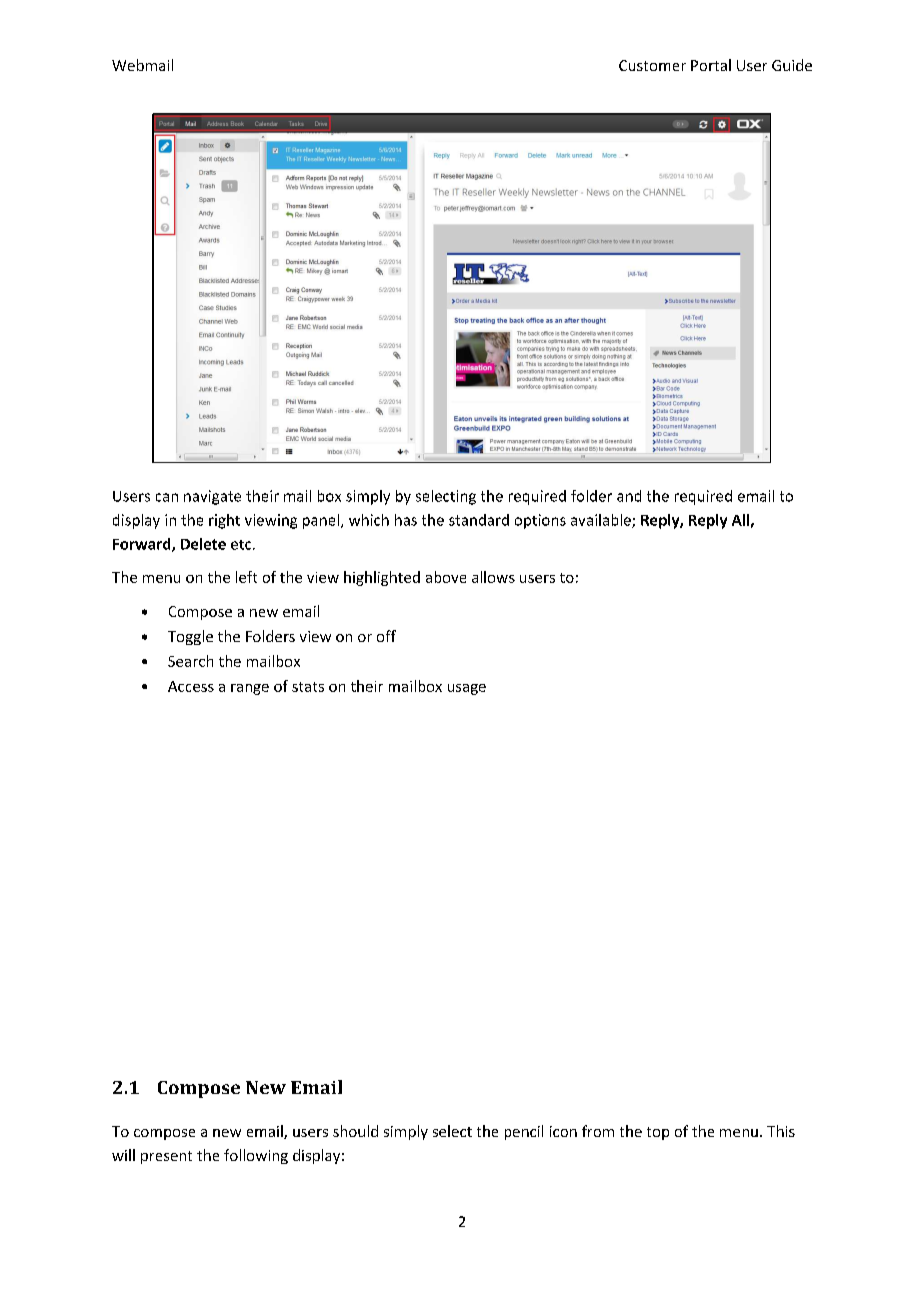  I want to click on Portal, so click(711, 65).
